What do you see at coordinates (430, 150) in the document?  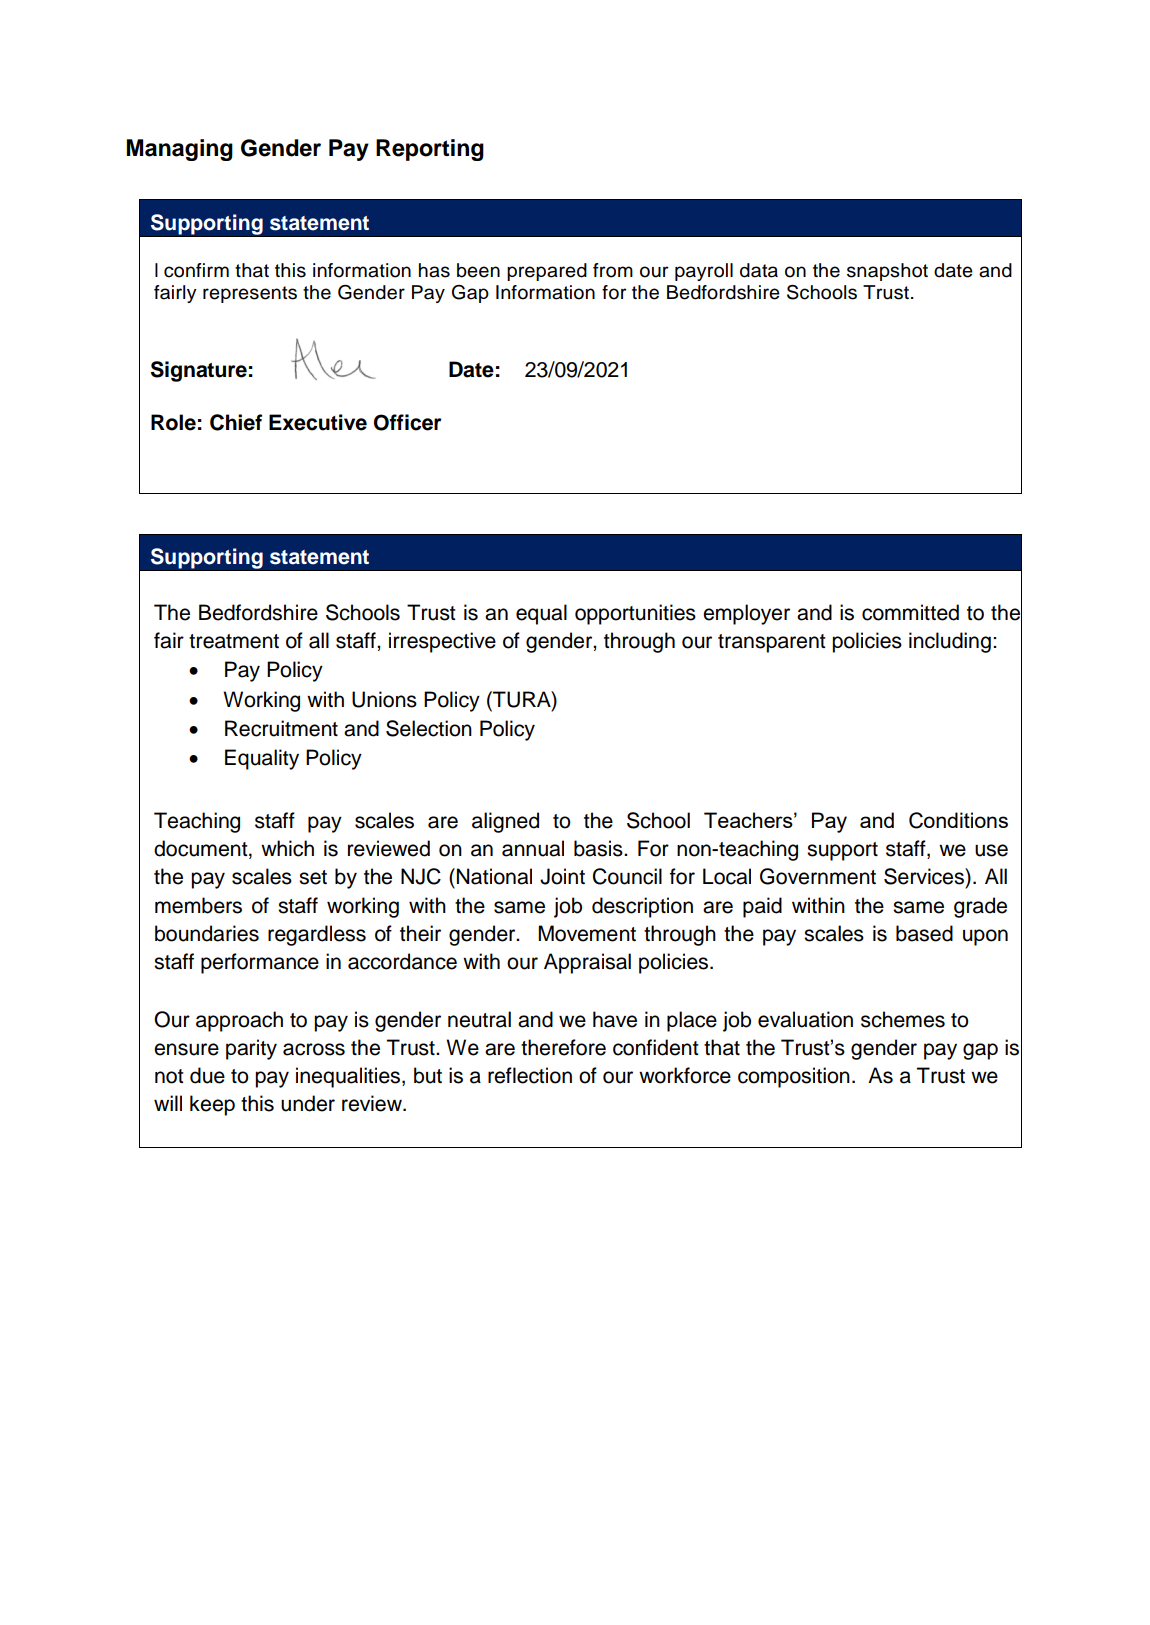 I see `Reporting` at bounding box center [430, 150].
